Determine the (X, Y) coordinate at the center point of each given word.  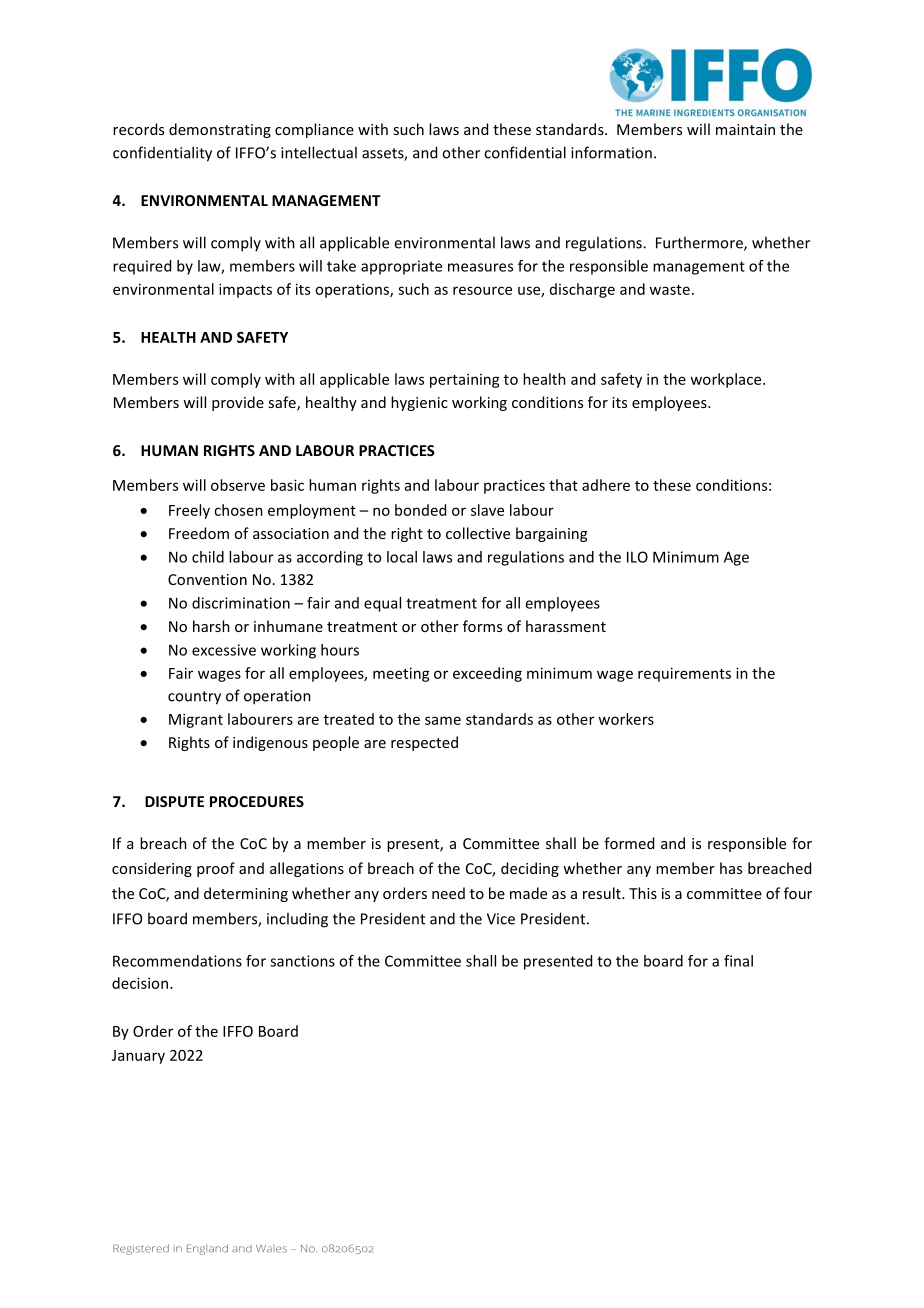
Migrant (196, 720)
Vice (501, 919)
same (443, 720)
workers (626, 719)
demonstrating (220, 130)
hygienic (419, 403)
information (611, 152)
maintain (745, 129)
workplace (727, 380)
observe (238, 485)
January (138, 1057)
